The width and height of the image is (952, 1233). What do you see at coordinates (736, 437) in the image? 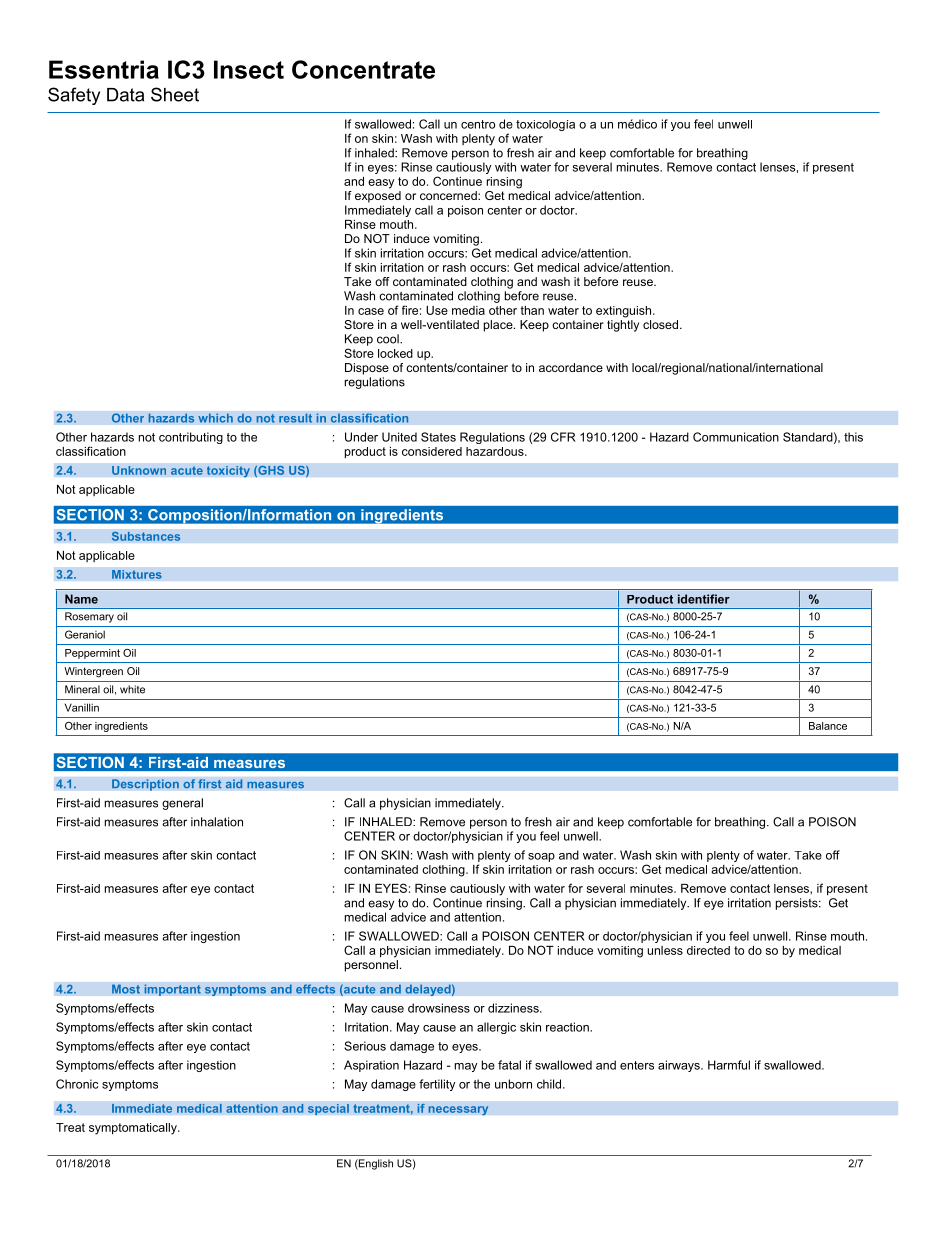
I see `Communication` at bounding box center [736, 437].
